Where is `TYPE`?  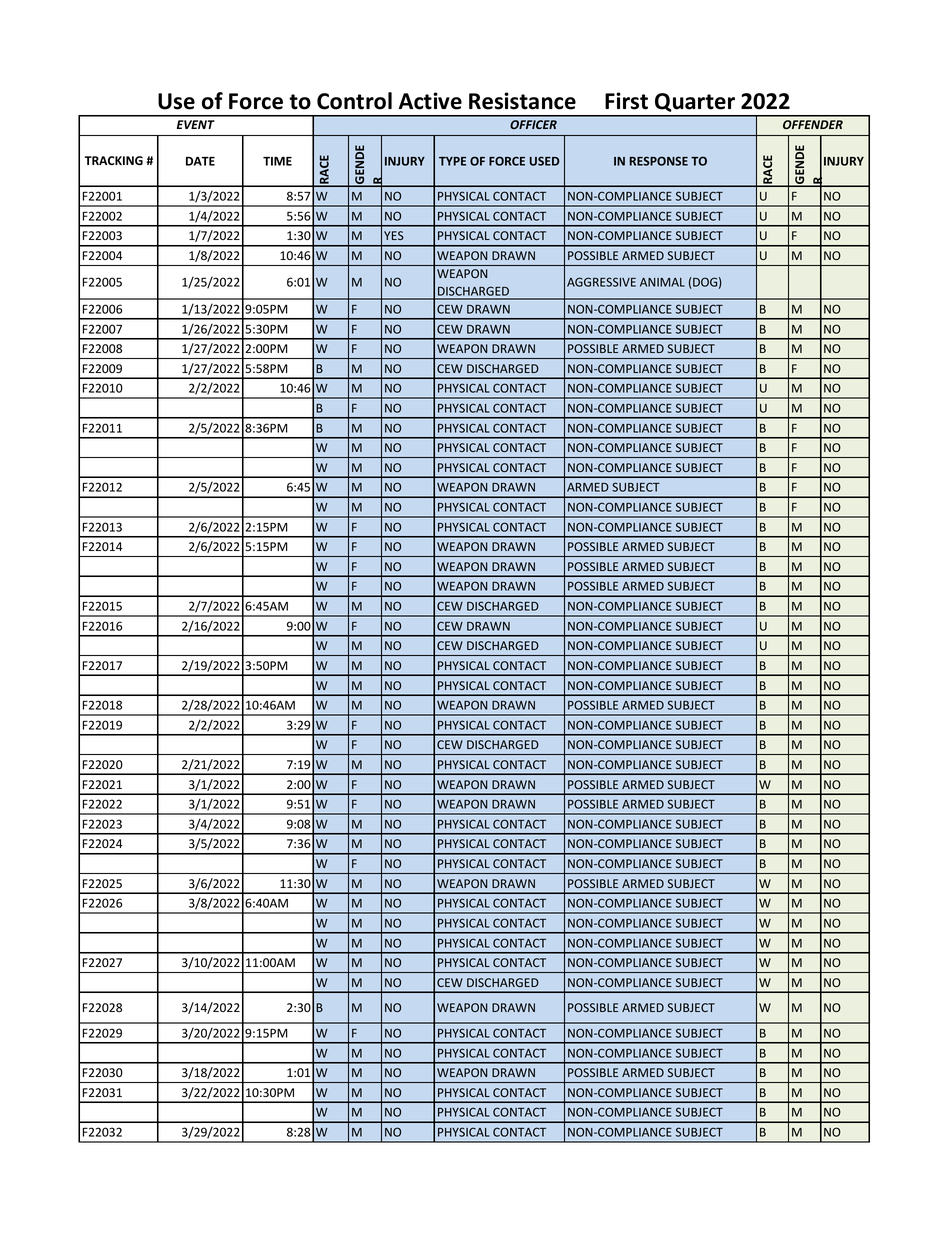
TYPE is located at coordinates (452, 161).
